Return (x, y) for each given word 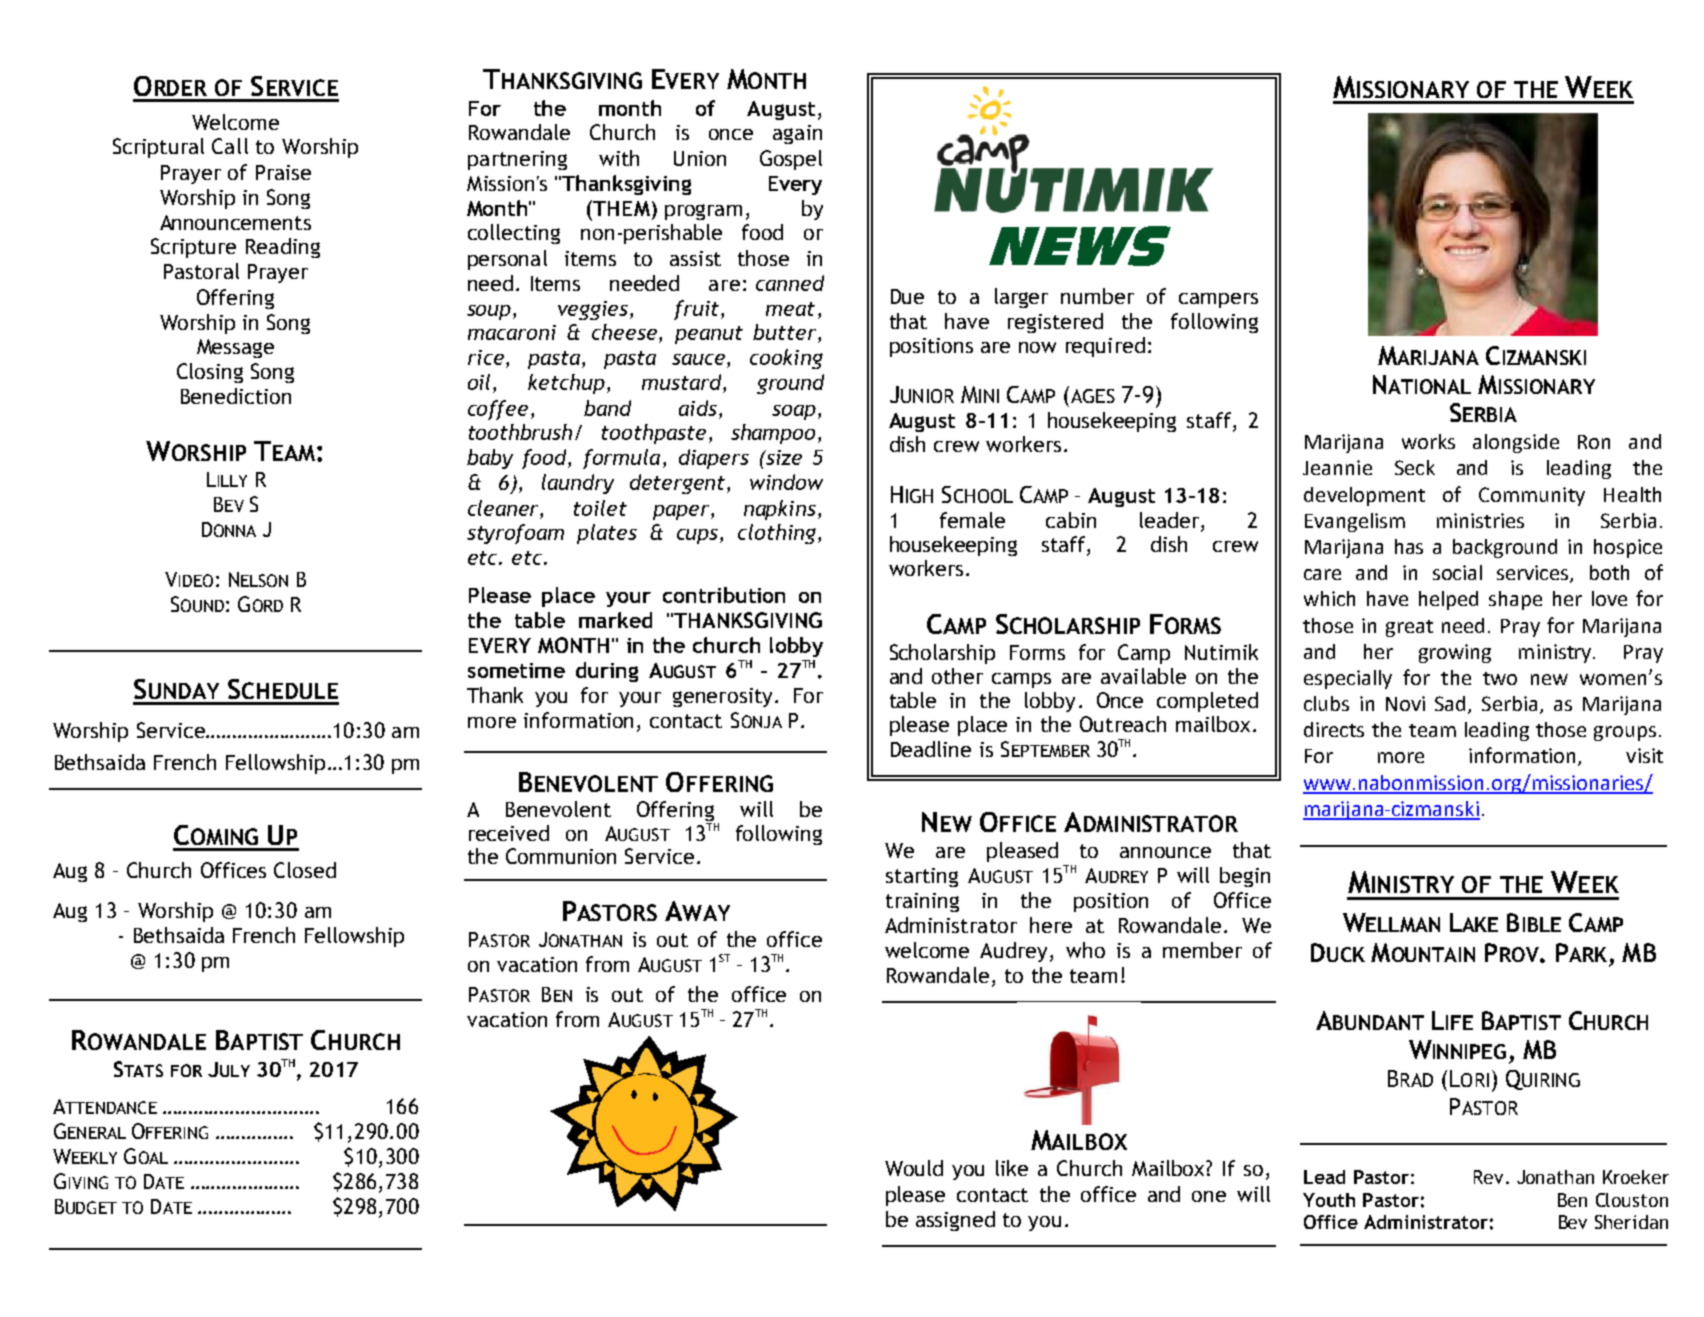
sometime (516, 670)
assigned (955, 1221)
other (957, 676)
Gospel (791, 160)
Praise (283, 172)
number (1097, 296)
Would (914, 1168)
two (1500, 678)
